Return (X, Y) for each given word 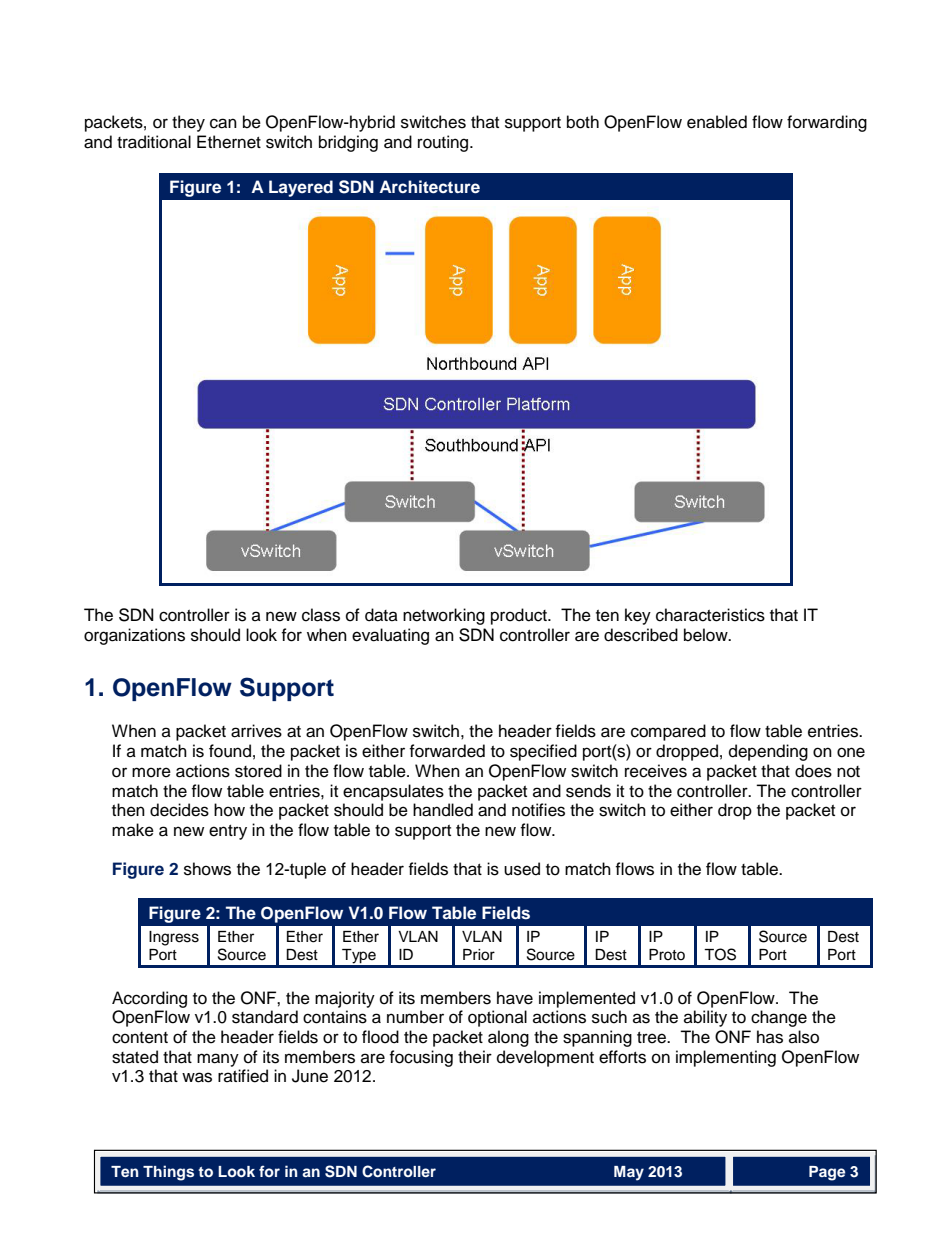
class (321, 615)
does (813, 771)
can (223, 123)
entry (228, 832)
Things (168, 1173)
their (475, 1057)
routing (444, 143)
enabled (717, 122)
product (520, 616)
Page (827, 1173)
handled (443, 810)
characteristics (710, 615)
